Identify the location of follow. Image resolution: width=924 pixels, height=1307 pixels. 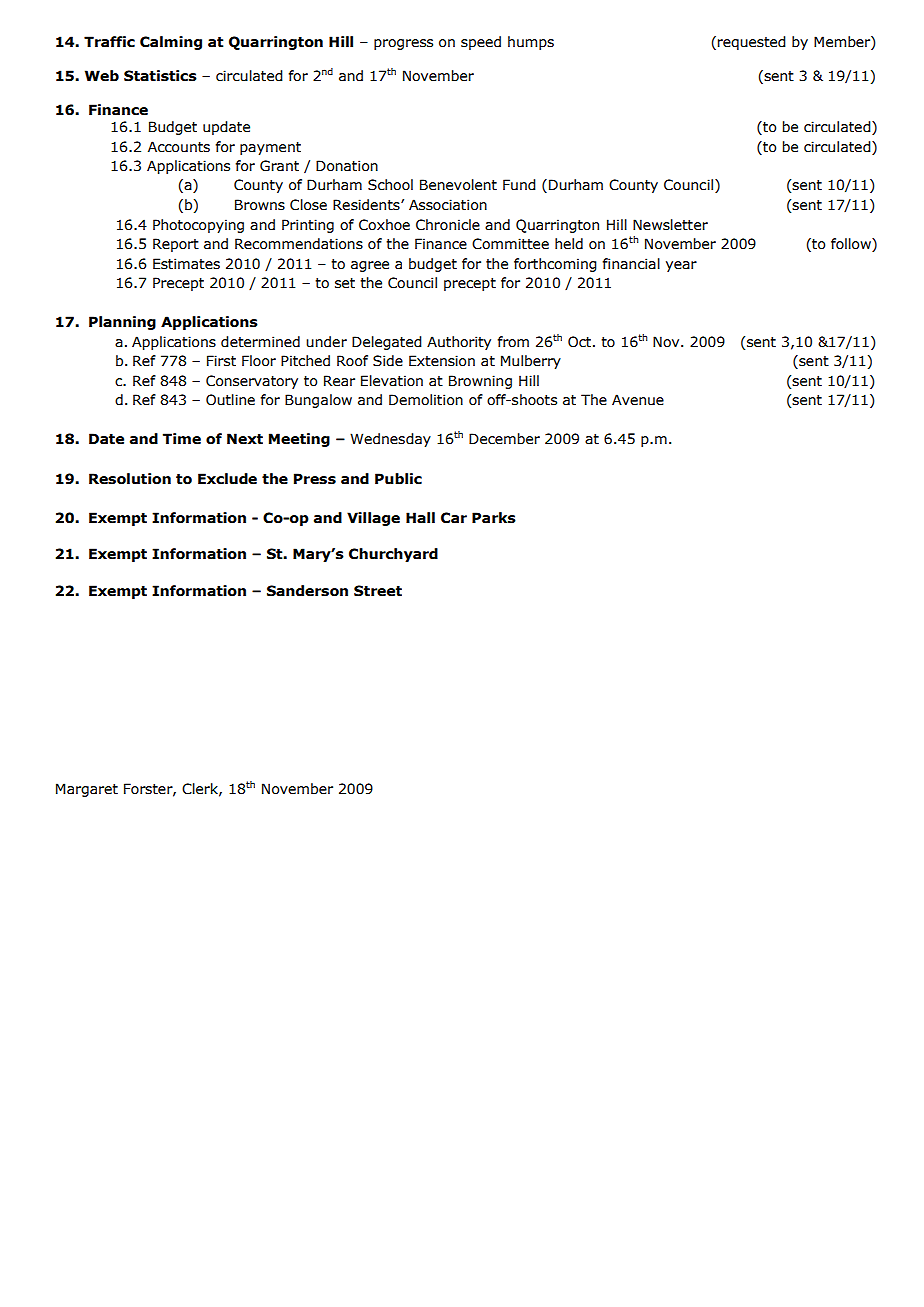
(852, 245).
